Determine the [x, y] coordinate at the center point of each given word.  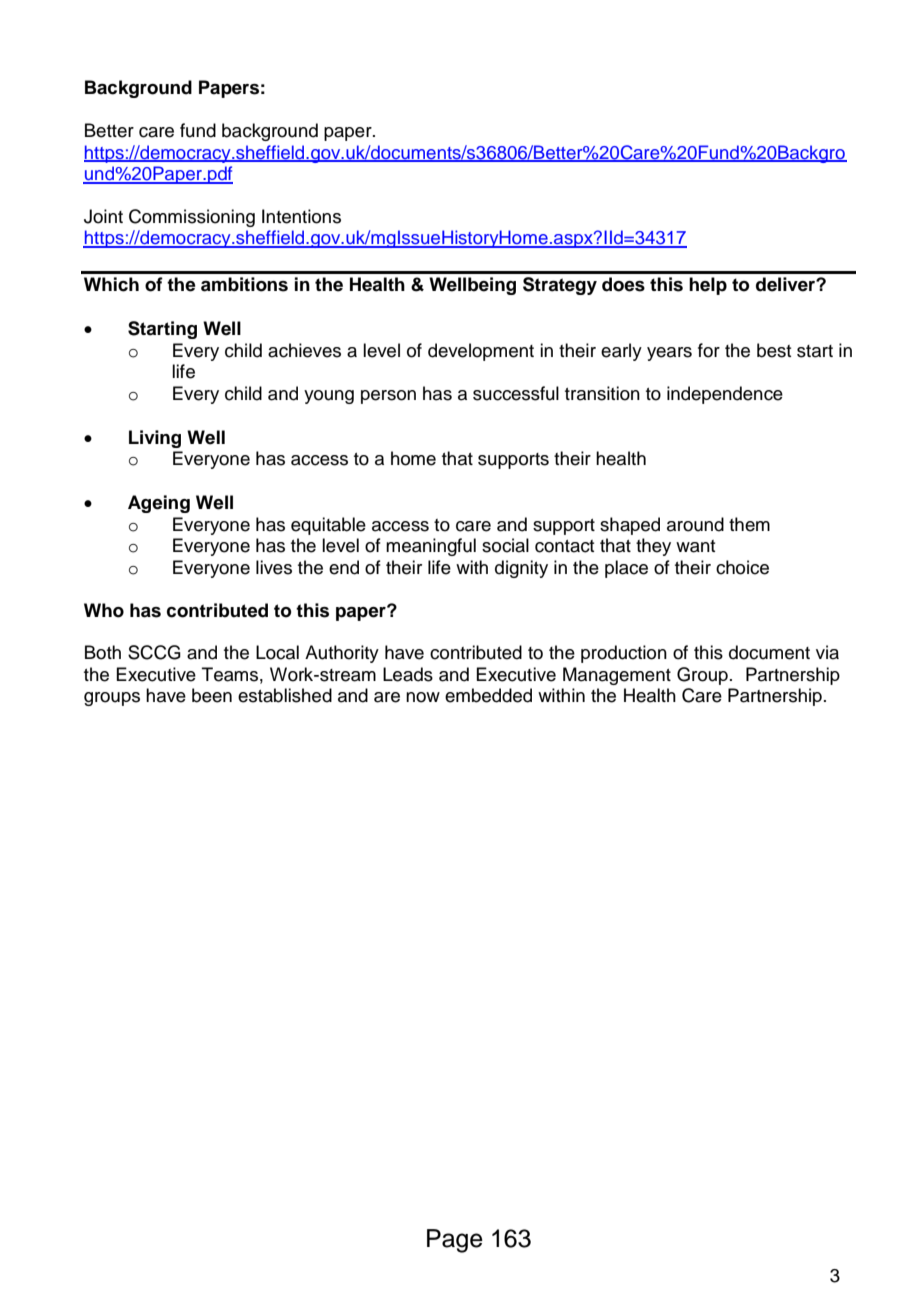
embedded [488, 695]
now [423, 697]
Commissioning [192, 218]
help [708, 286]
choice [742, 567]
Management [617, 676]
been [212, 695]
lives [274, 567]
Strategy [560, 286]
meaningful [431, 547]
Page [455, 1241]
